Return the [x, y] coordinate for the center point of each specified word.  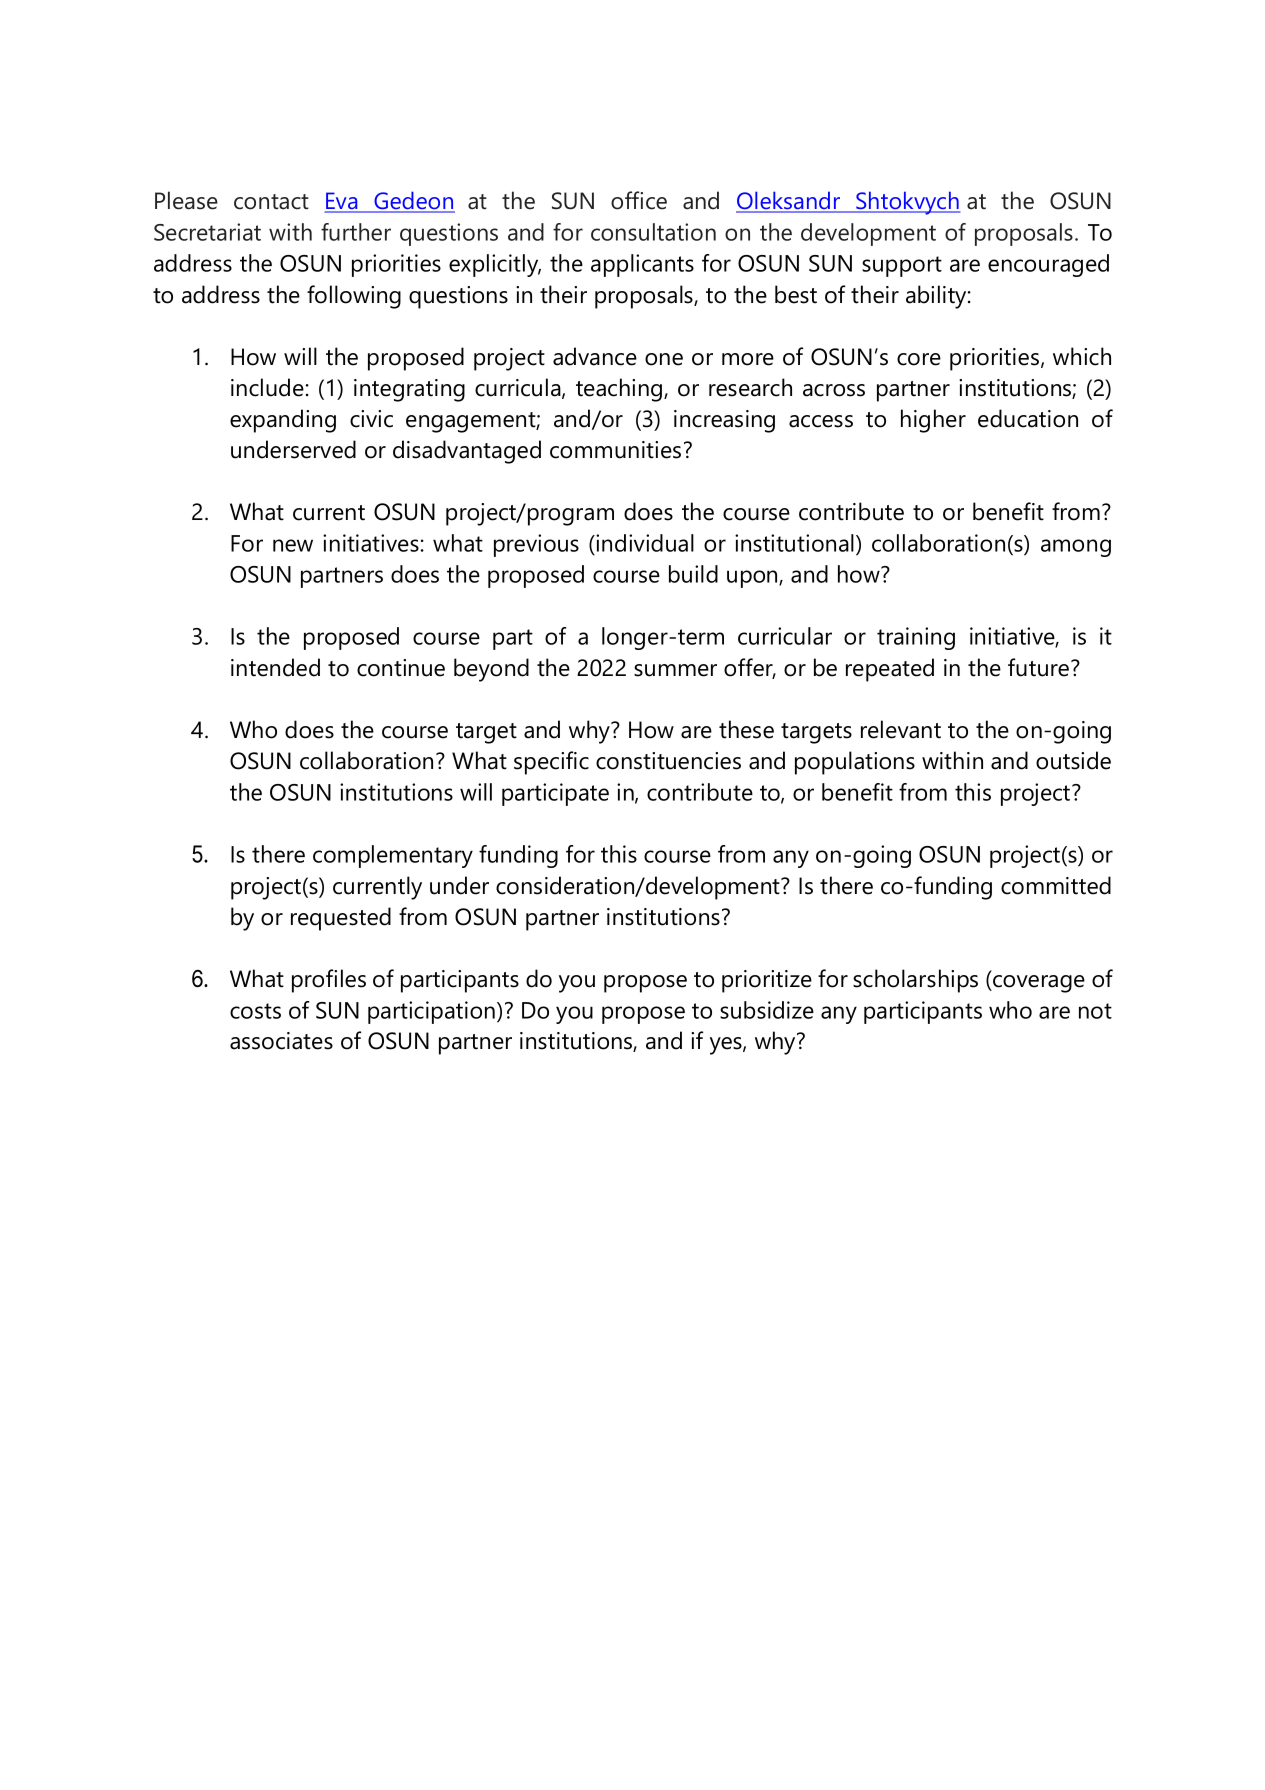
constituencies [668, 761]
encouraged [1048, 265]
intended [275, 667]
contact [271, 202]
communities [615, 450]
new [293, 545]
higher [933, 421]
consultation [653, 232]
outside [1073, 760]
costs [255, 1011]
